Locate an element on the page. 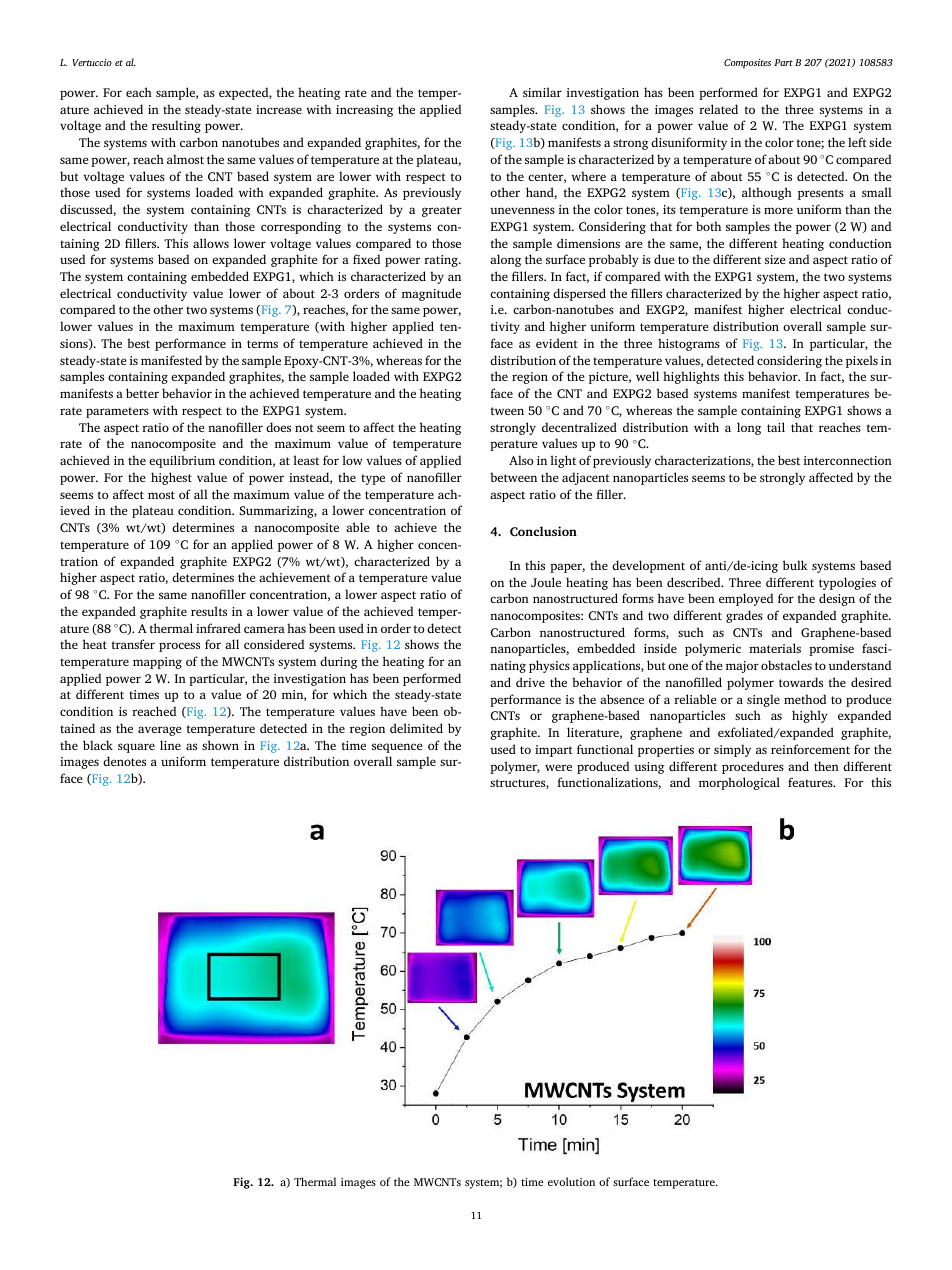  Conclusion is located at coordinates (543, 531).
